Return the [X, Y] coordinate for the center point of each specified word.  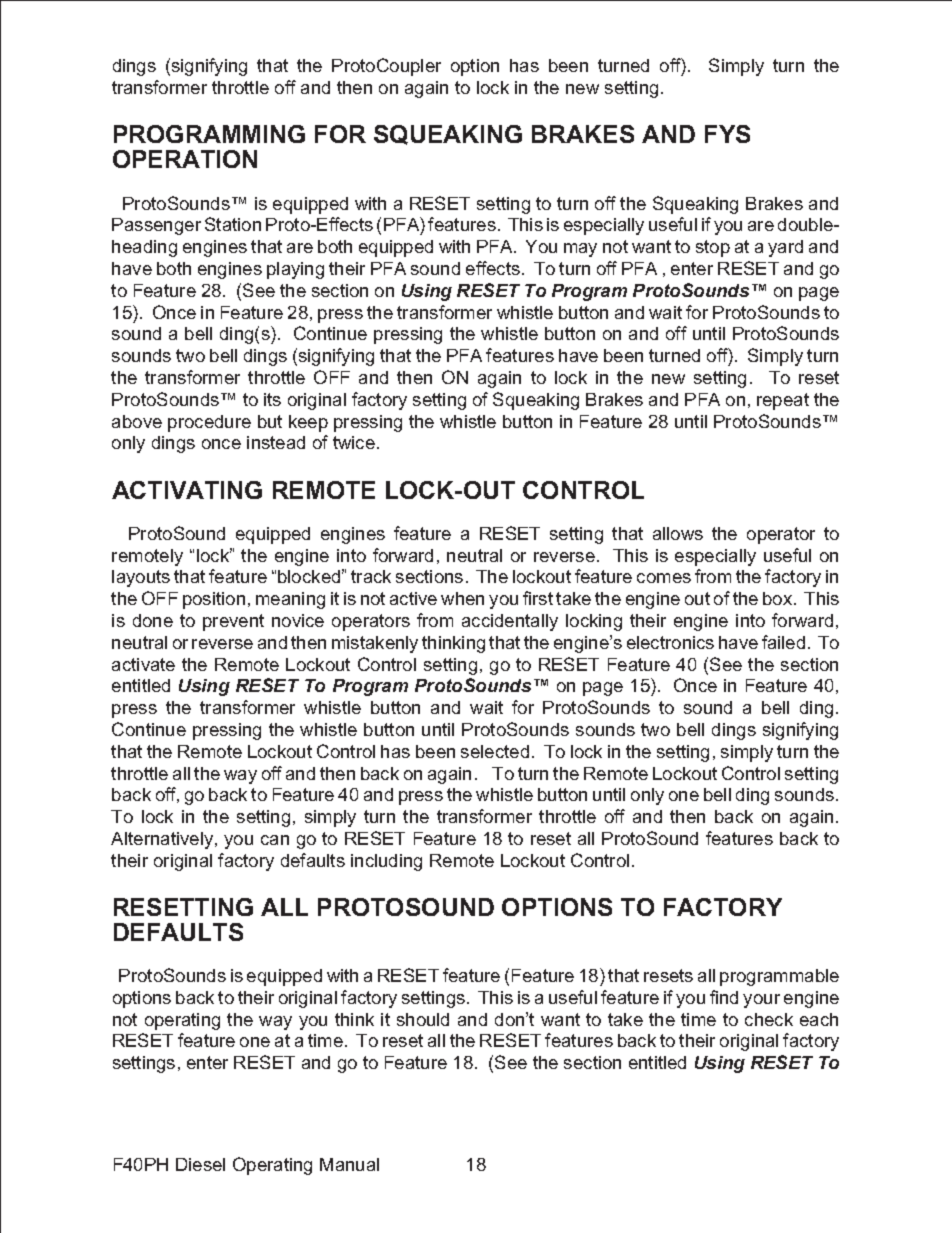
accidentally [510, 622]
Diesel [200, 1164]
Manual [349, 1164]
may [580, 250]
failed [783, 642]
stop [713, 248]
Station [233, 224]
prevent [233, 622]
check [769, 1019]
